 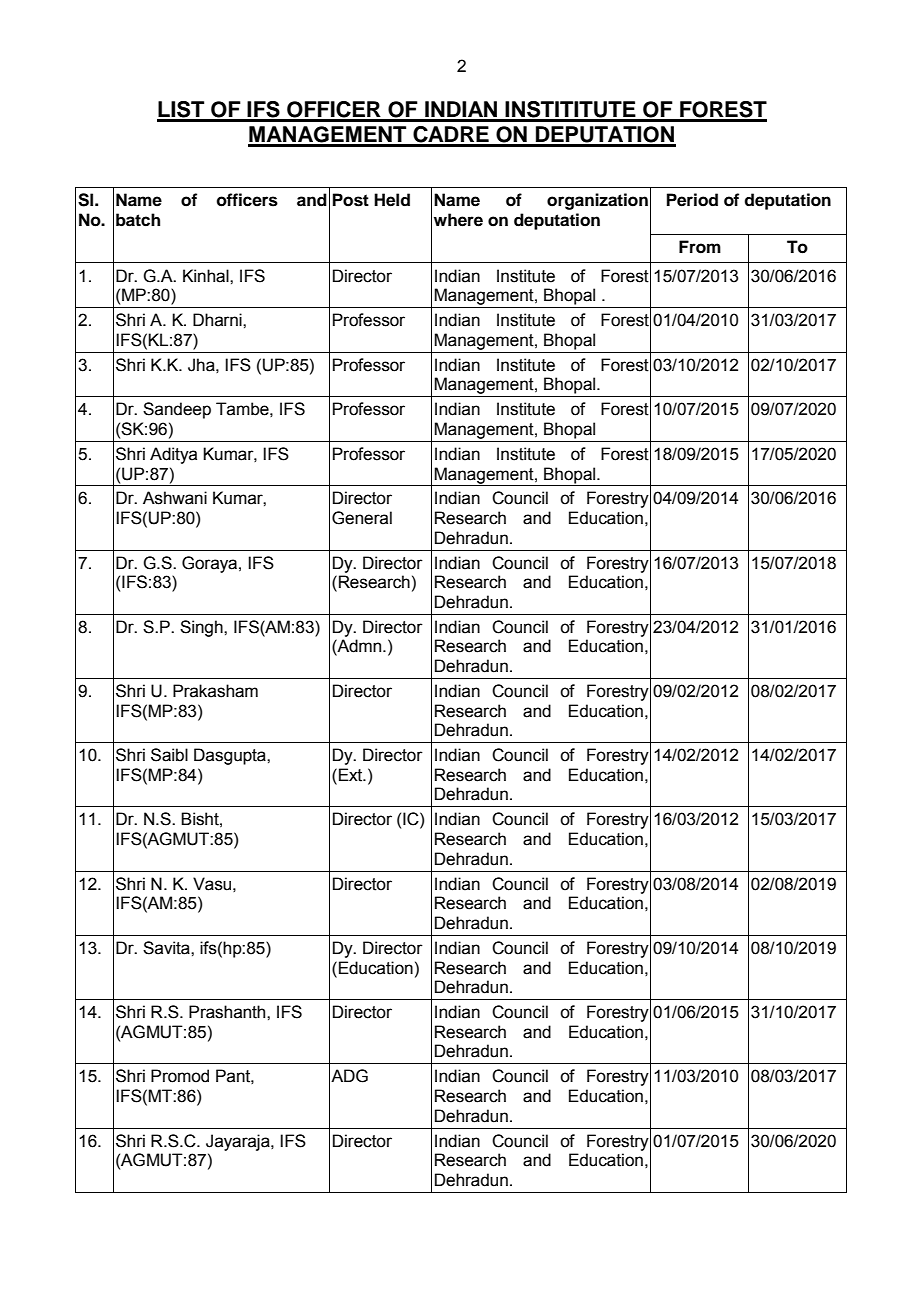 I want to click on Ext, so click(x=352, y=775).
